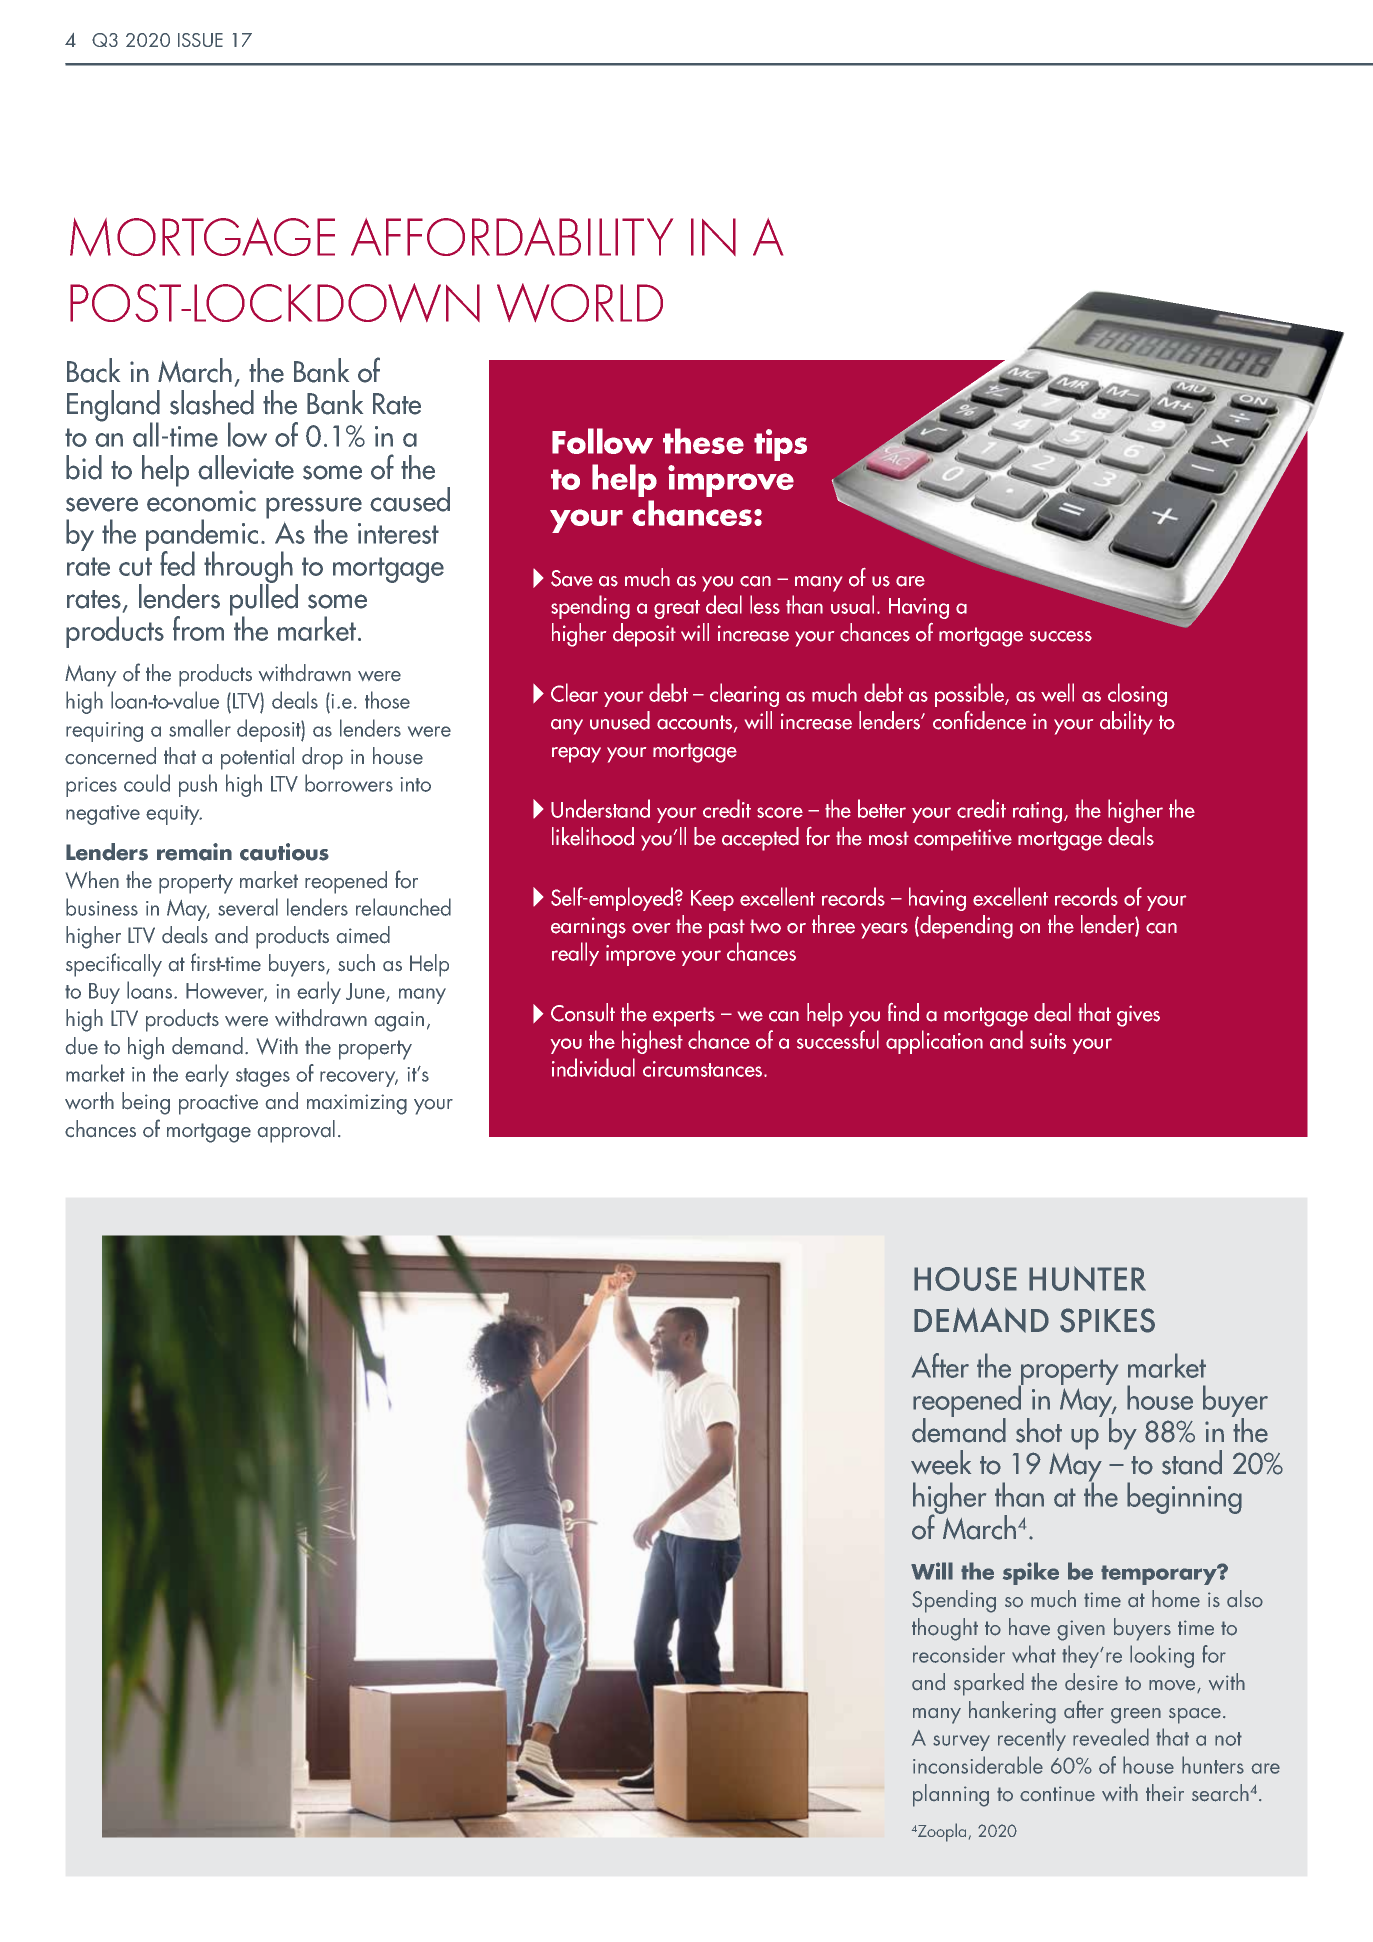 The image size is (1373, 1942). Describe the element at coordinates (780, 445) in the screenshot. I see `tips` at that location.
